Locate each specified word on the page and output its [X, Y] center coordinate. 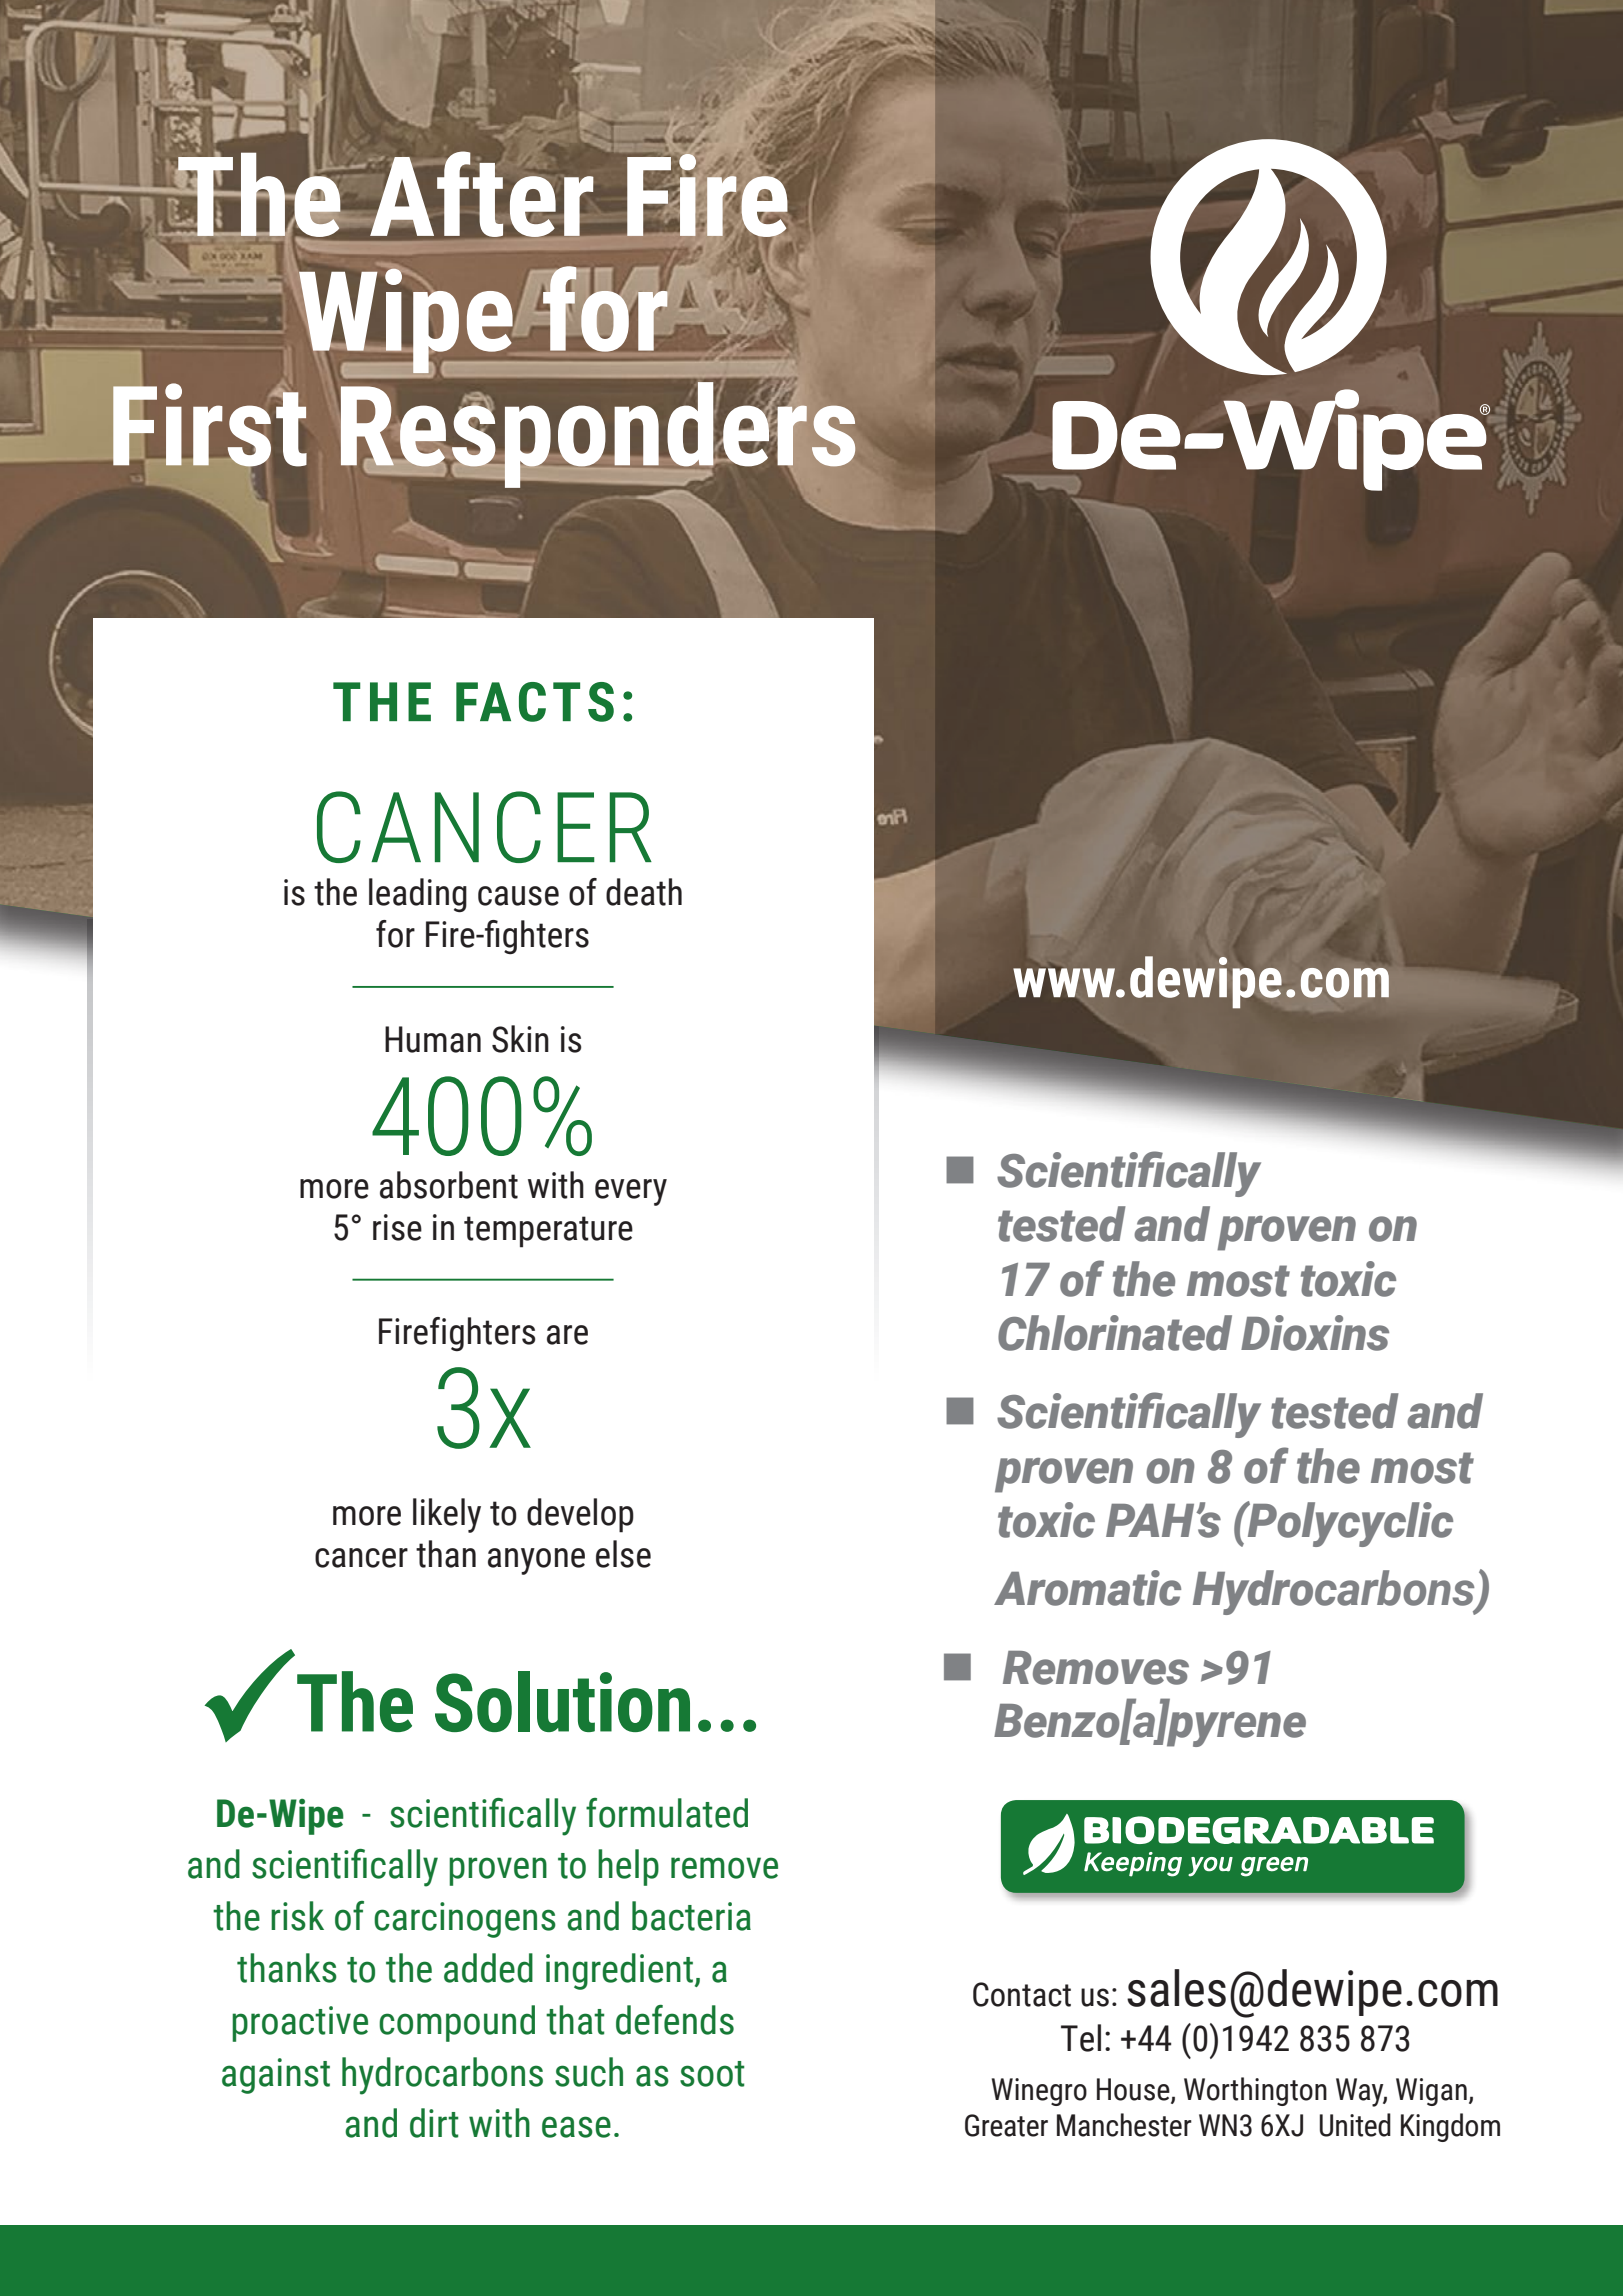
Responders [599, 435]
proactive [300, 2024]
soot [712, 2074]
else [623, 1554]
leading [418, 895]
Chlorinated [1115, 1333]
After [482, 195]
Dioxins [1315, 1333]
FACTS [535, 702]
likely [447, 1515]
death [644, 892]
